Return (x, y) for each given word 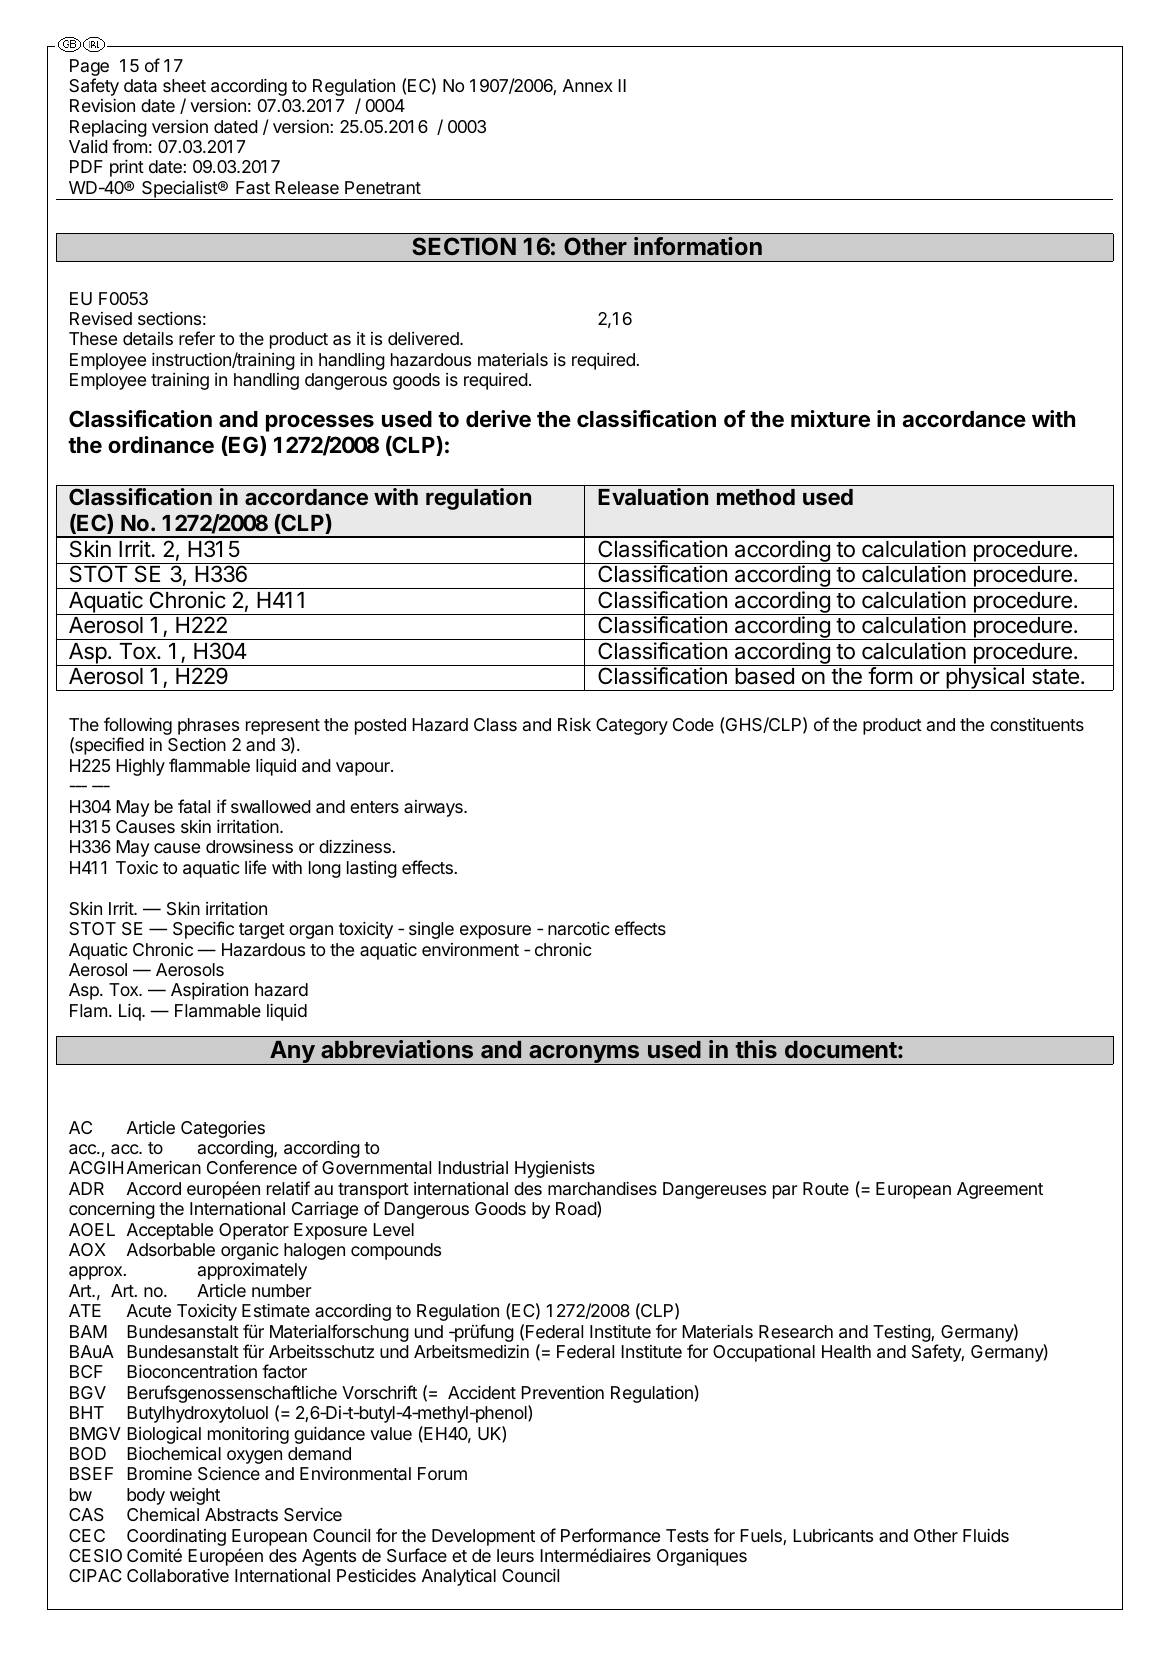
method (756, 497)
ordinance (161, 445)
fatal (194, 806)
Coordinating (176, 1537)
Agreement (1000, 1190)
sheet (184, 85)
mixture (830, 419)
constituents (1037, 724)
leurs (515, 1555)
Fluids (986, 1535)
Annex (588, 85)
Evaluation (653, 496)
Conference (252, 1167)
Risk (574, 724)
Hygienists (555, 1169)
